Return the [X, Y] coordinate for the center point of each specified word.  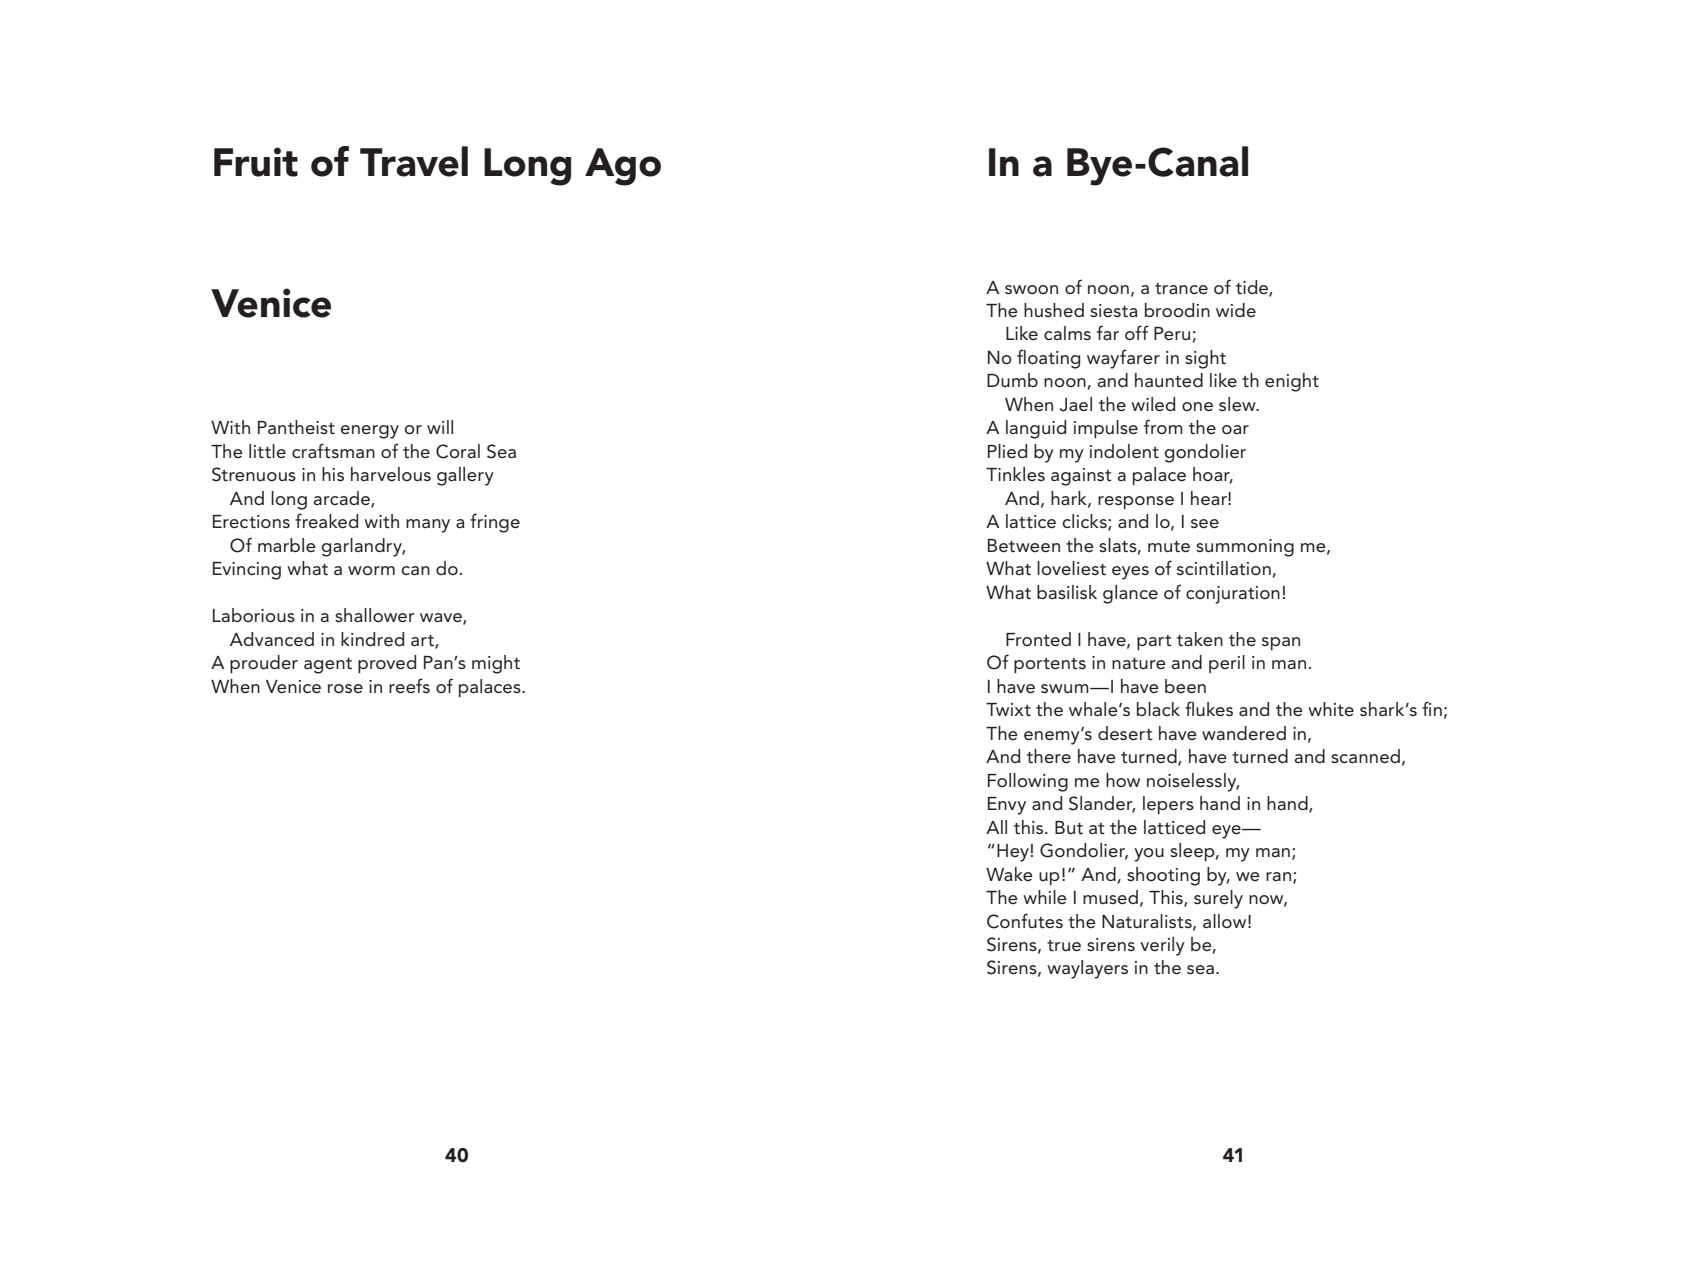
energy [369, 432]
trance [1181, 289]
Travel [414, 161]
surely [1218, 899]
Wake [1009, 874]
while [1045, 897]
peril [1227, 664]
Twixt [1008, 709]
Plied [1007, 451]
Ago [623, 167]
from [1163, 426]
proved [387, 664]
